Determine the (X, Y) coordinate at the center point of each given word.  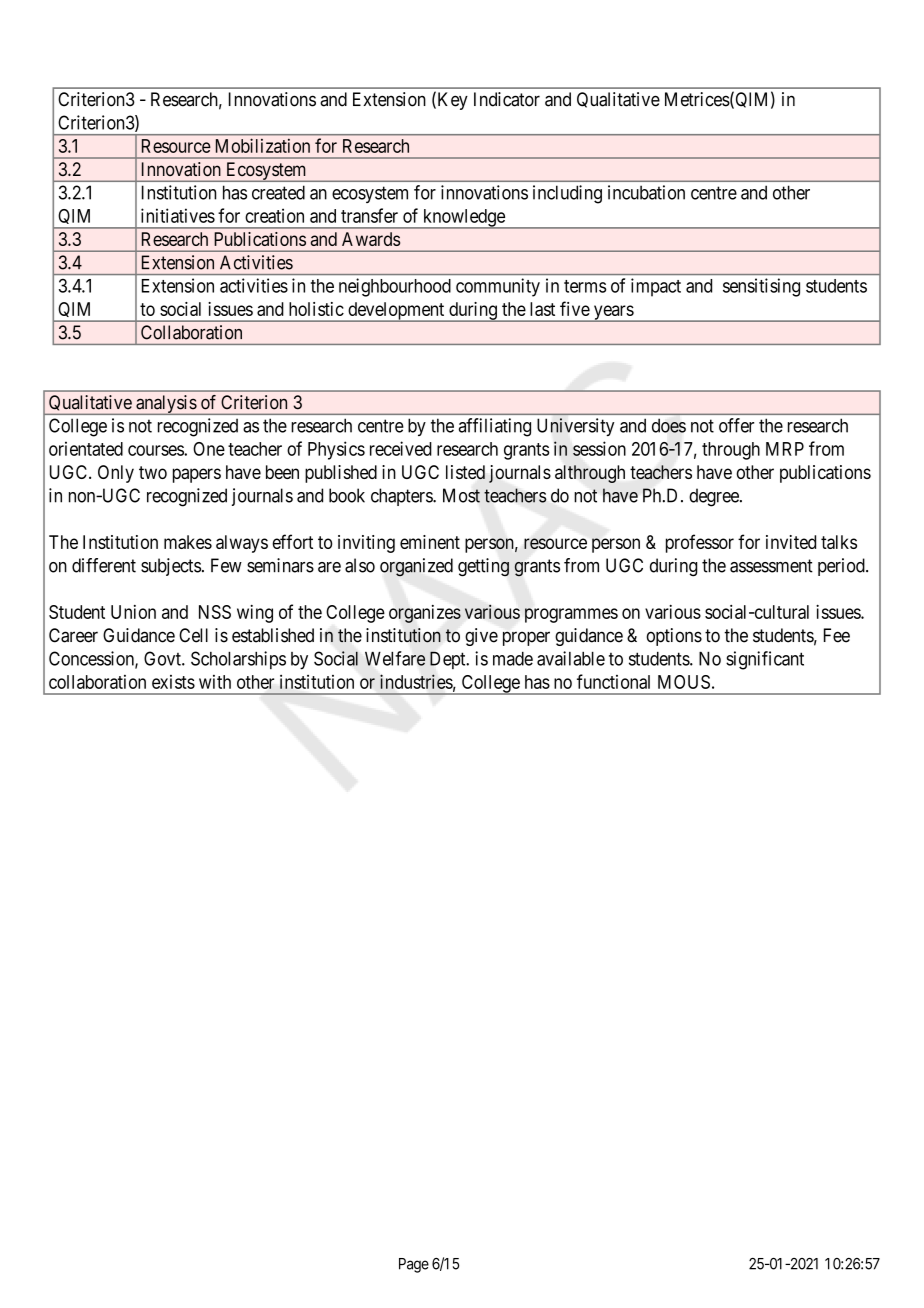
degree (715, 497)
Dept (449, 660)
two (153, 472)
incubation (646, 192)
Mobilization (263, 145)
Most (461, 495)
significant (765, 660)
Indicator (507, 99)
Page (414, 1265)
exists (173, 682)
